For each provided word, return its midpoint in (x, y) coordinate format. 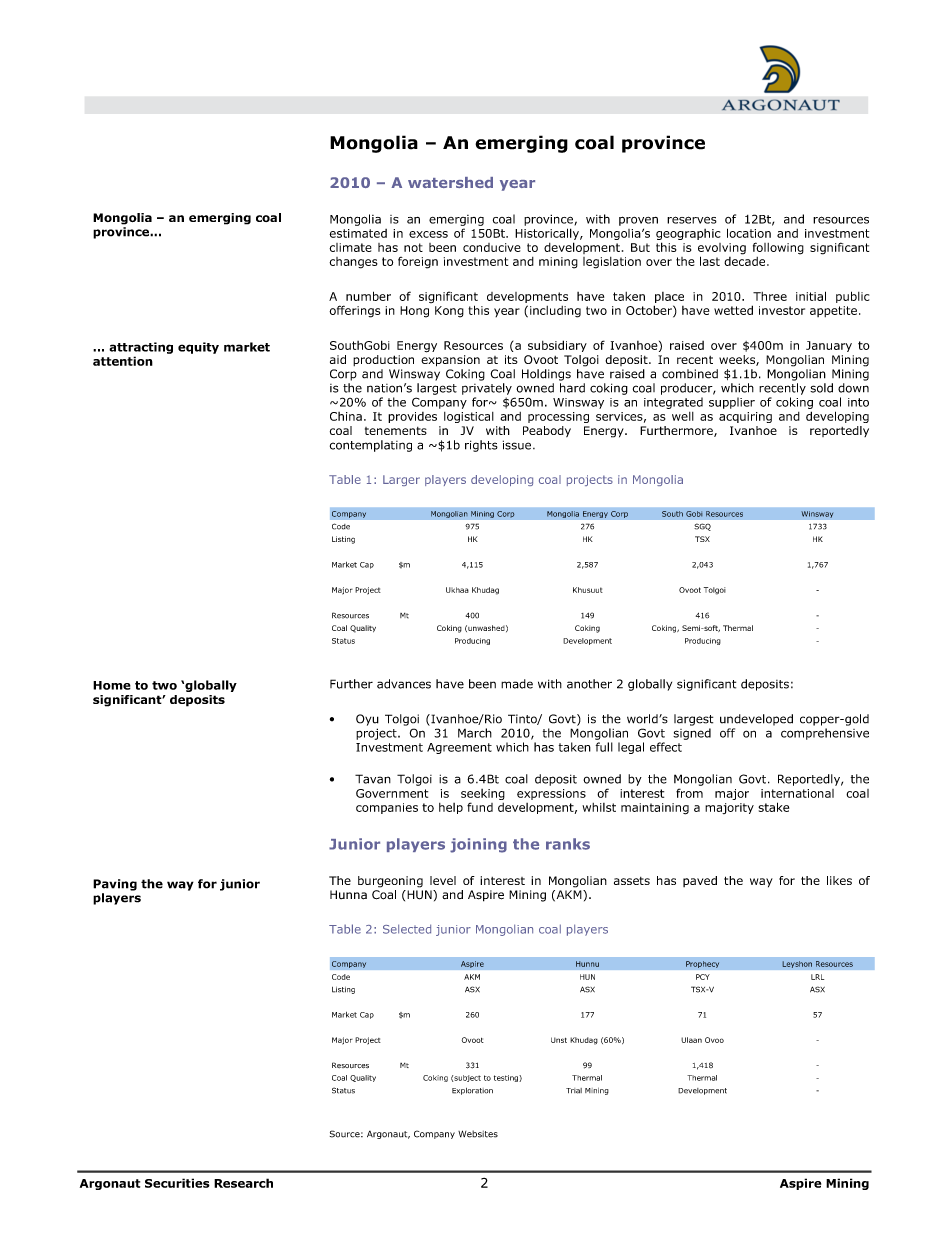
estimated (358, 233)
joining (478, 845)
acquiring (745, 417)
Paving (115, 885)
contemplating (371, 446)
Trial (574, 1091)
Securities (177, 1183)
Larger (401, 480)
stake (773, 807)
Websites (478, 1134)
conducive (492, 247)
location (749, 233)
